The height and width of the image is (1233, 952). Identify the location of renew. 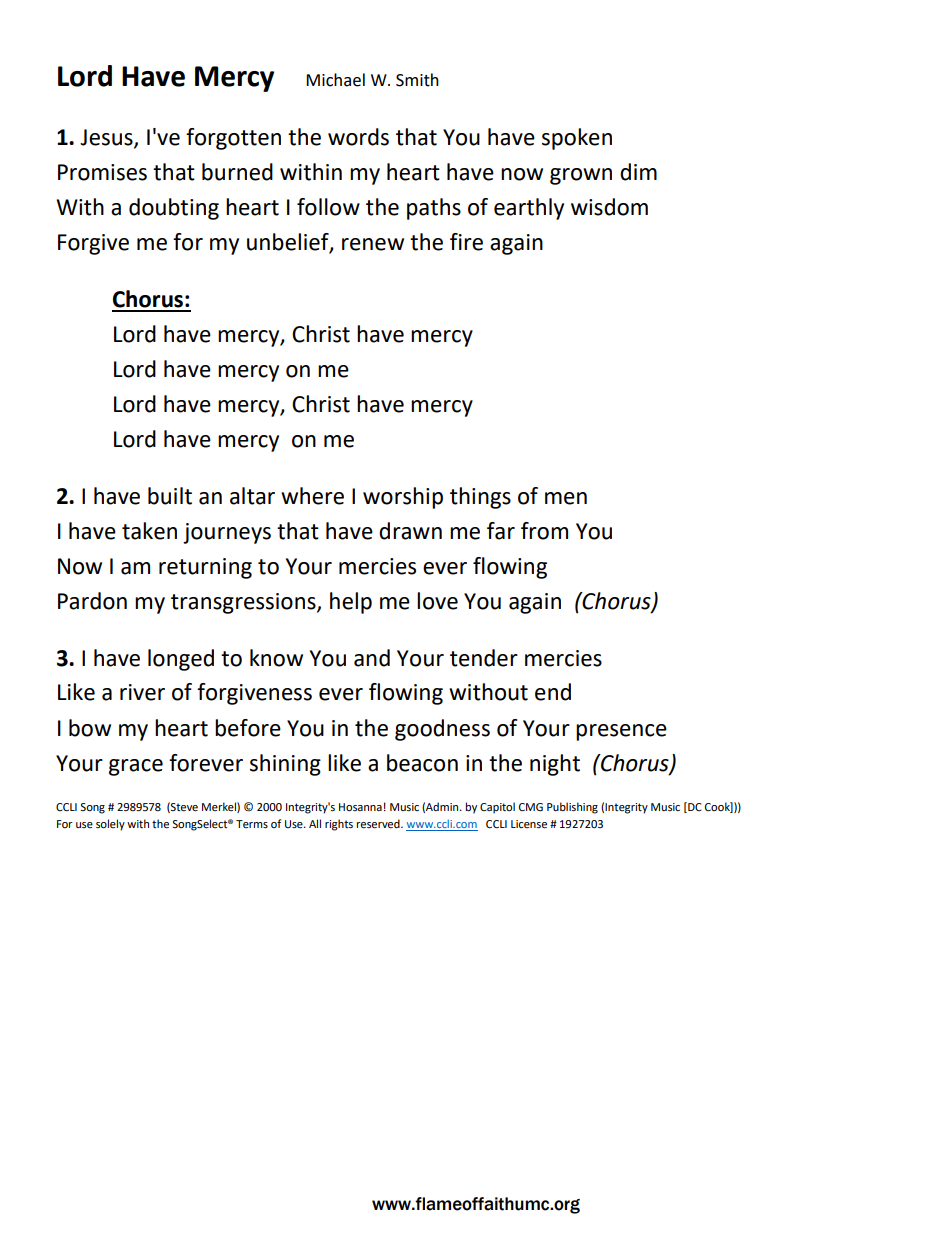
(373, 244).
